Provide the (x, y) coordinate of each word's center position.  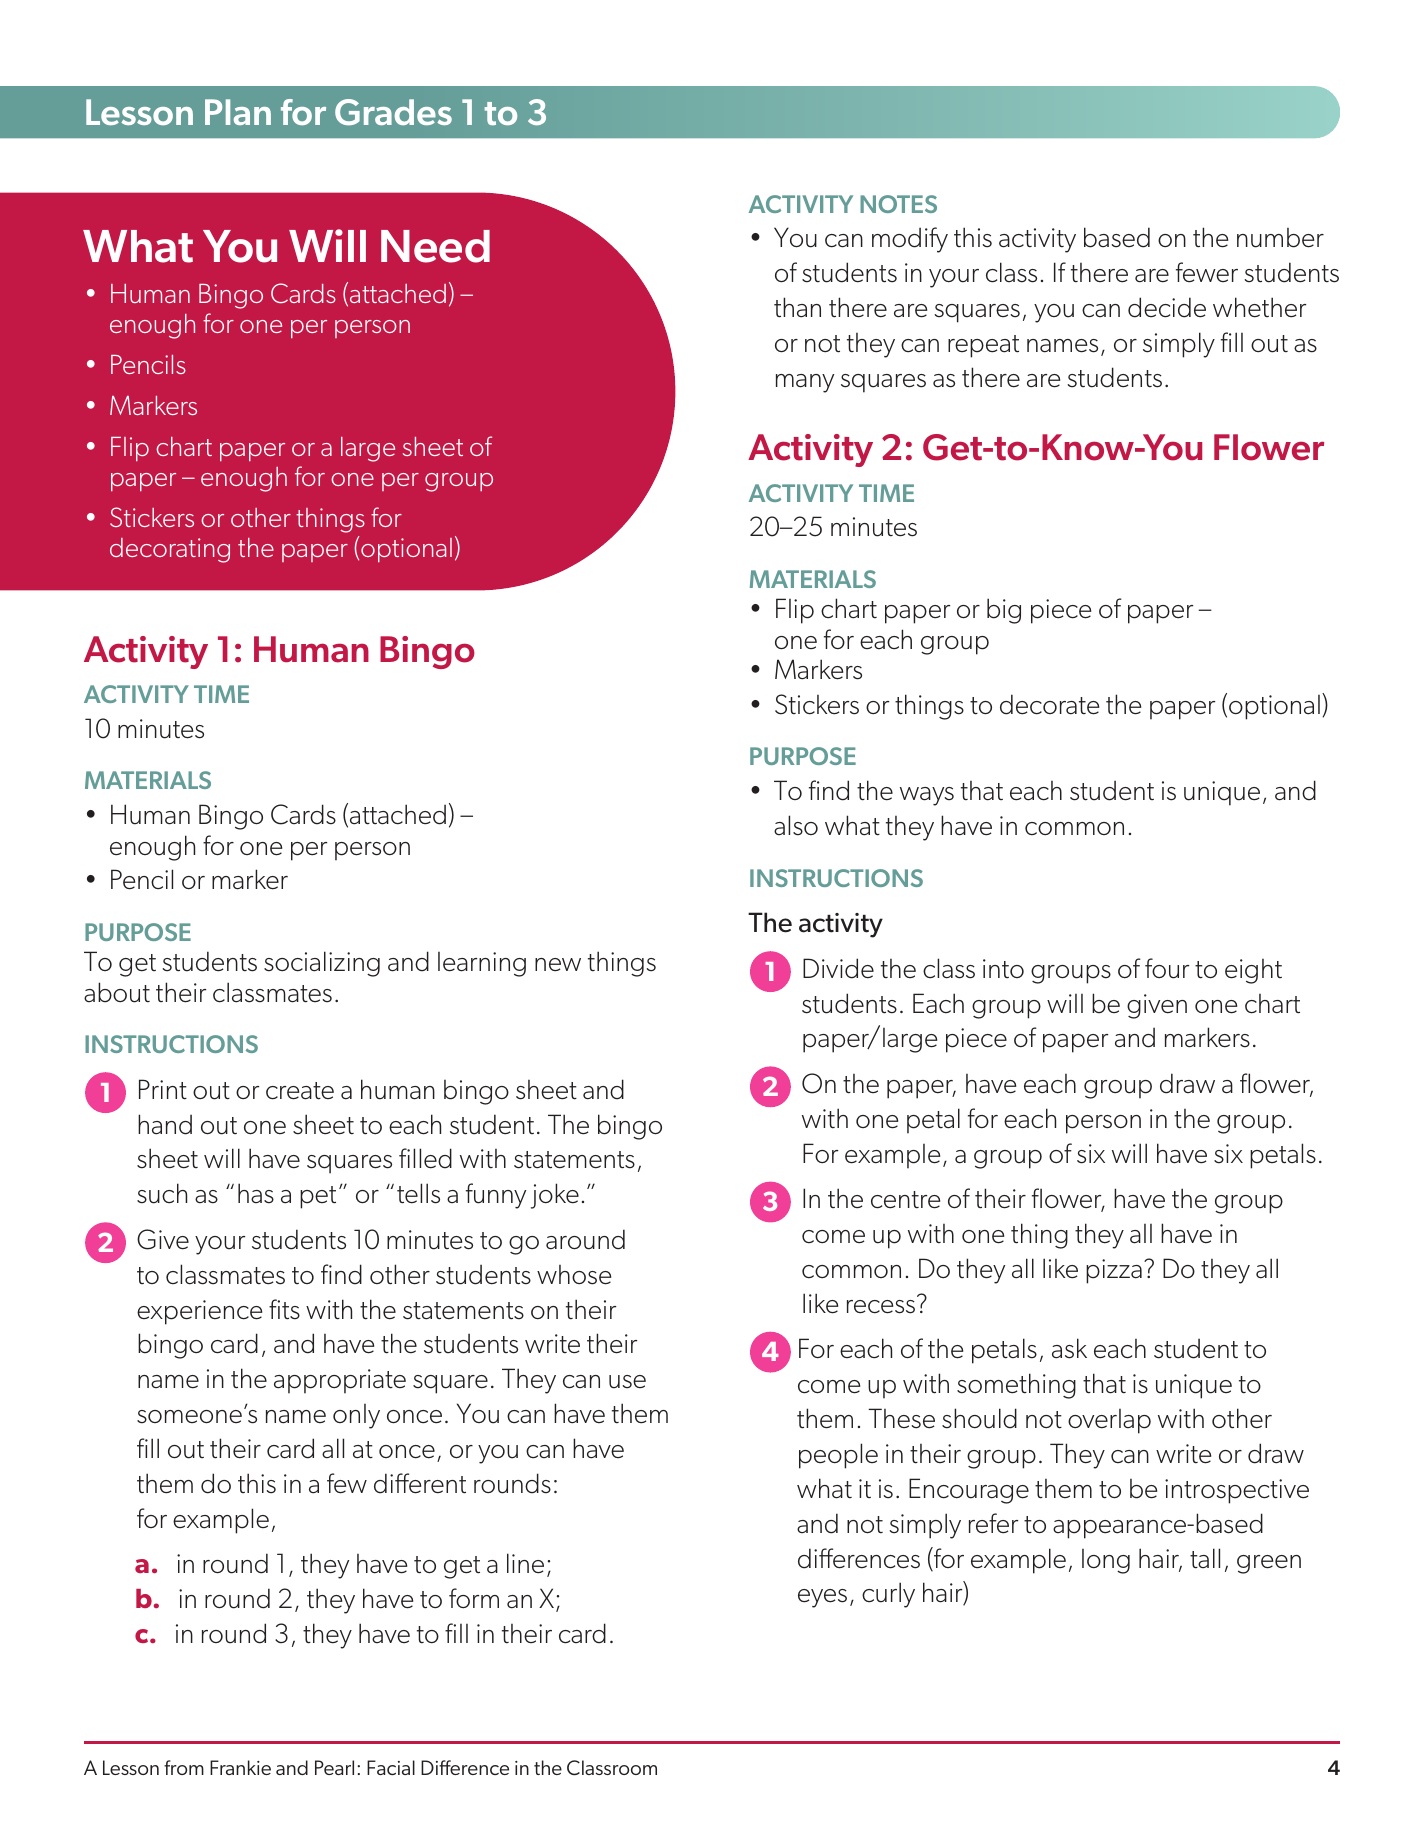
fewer (1207, 272)
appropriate (340, 1381)
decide (1167, 307)
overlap (1109, 1421)
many (805, 383)
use (627, 1382)
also (796, 825)
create (300, 1091)
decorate (1049, 704)
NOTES (898, 204)
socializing (322, 964)
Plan (238, 112)
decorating (170, 550)
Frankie (240, 1767)
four (1167, 968)
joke (555, 1196)
